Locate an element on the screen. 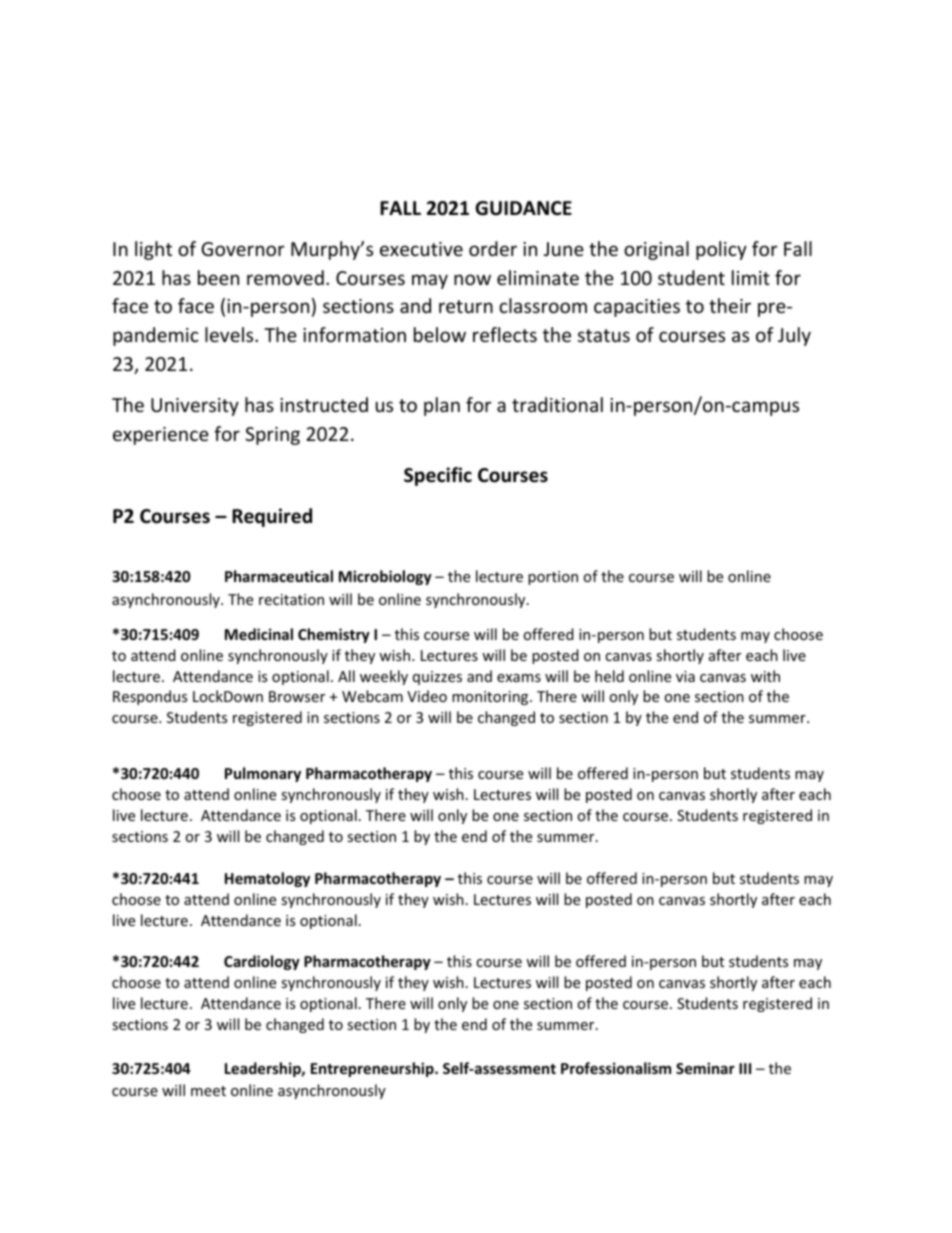  order is located at coordinates (493, 248).
